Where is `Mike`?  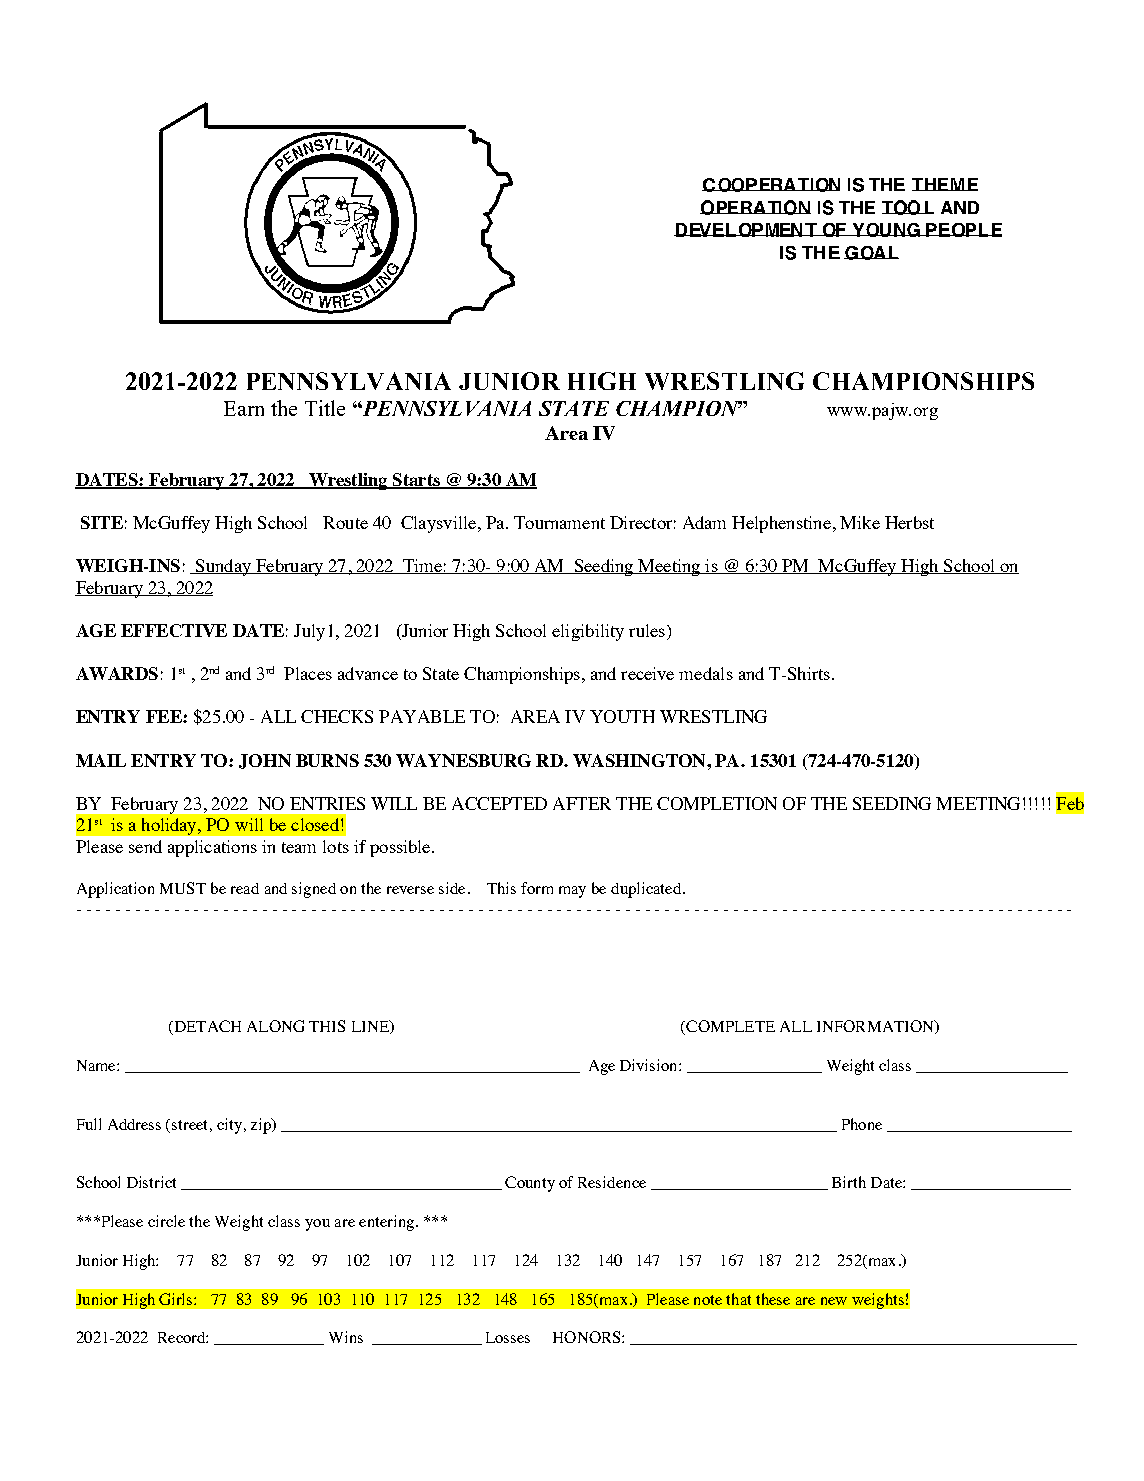 Mike is located at coordinates (860, 522).
